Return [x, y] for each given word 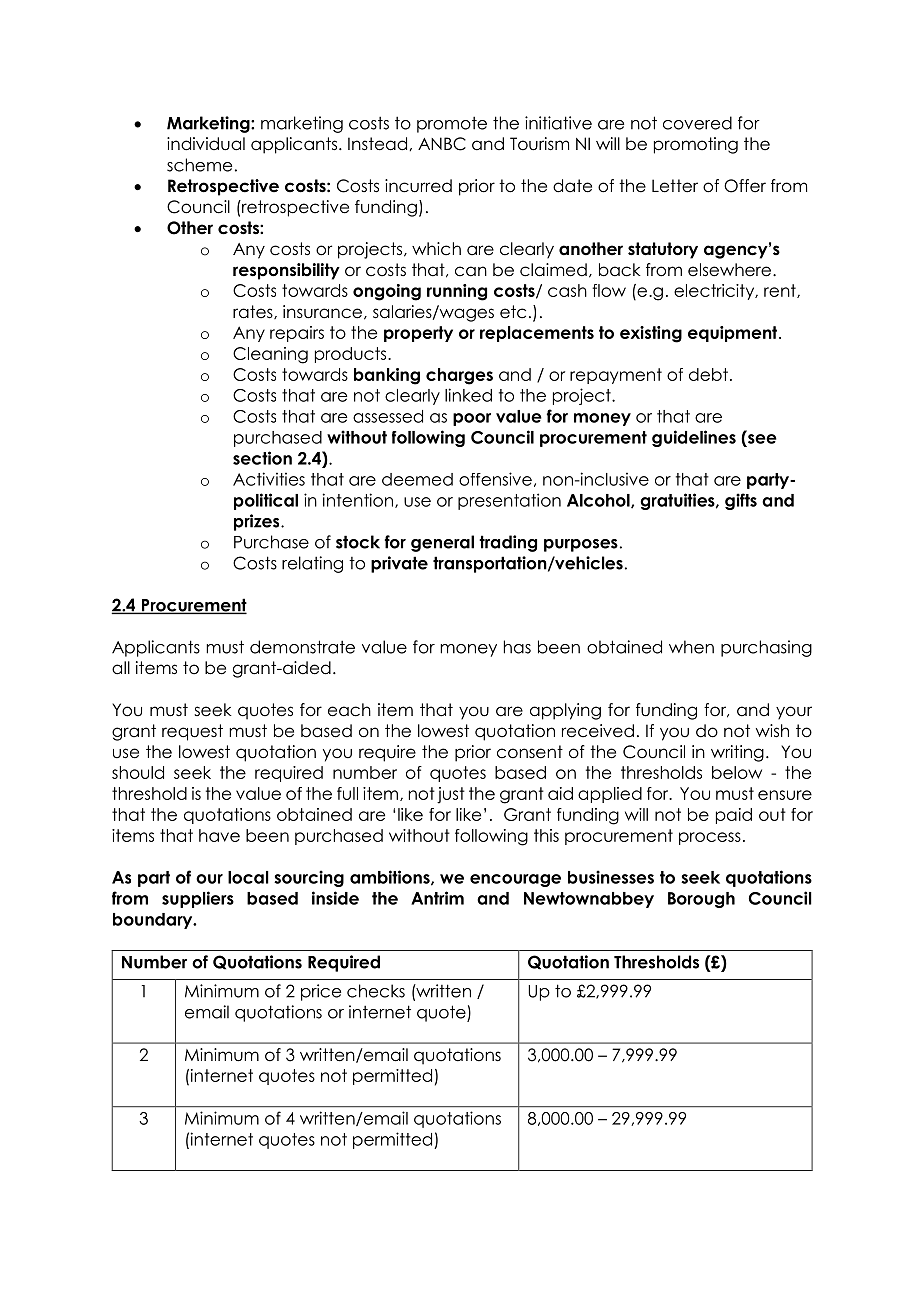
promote [452, 125]
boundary [154, 921]
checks [376, 991]
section [262, 458]
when [691, 647]
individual [206, 144]
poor [472, 419]
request [192, 732]
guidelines [694, 438]
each [349, 710]
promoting [696, 145]
